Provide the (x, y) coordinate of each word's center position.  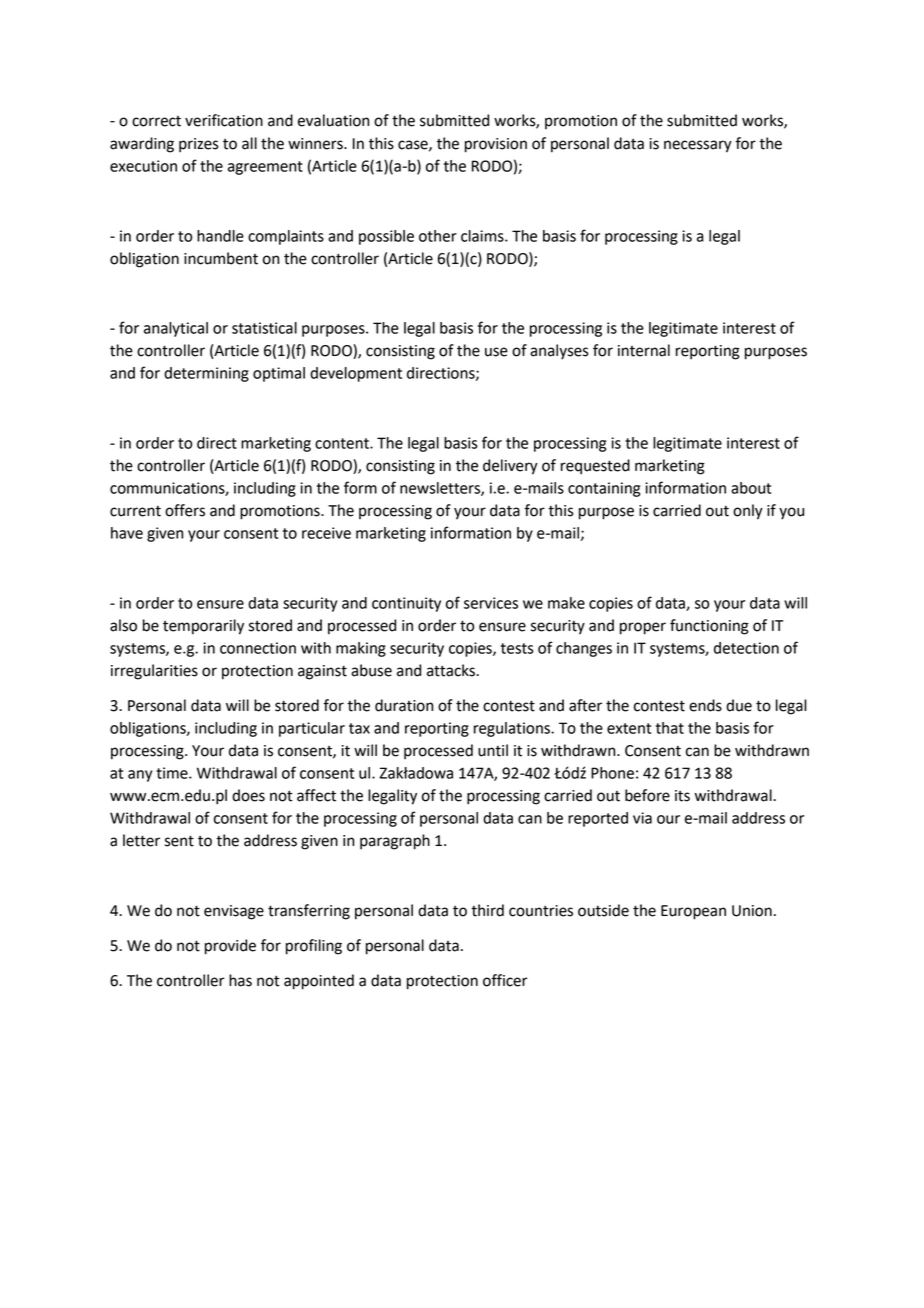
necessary (698, 146)
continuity (406, 604)
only (748, 512)
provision (496, 145)
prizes (199, 145)
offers (185, 510)
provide (230, 947)
